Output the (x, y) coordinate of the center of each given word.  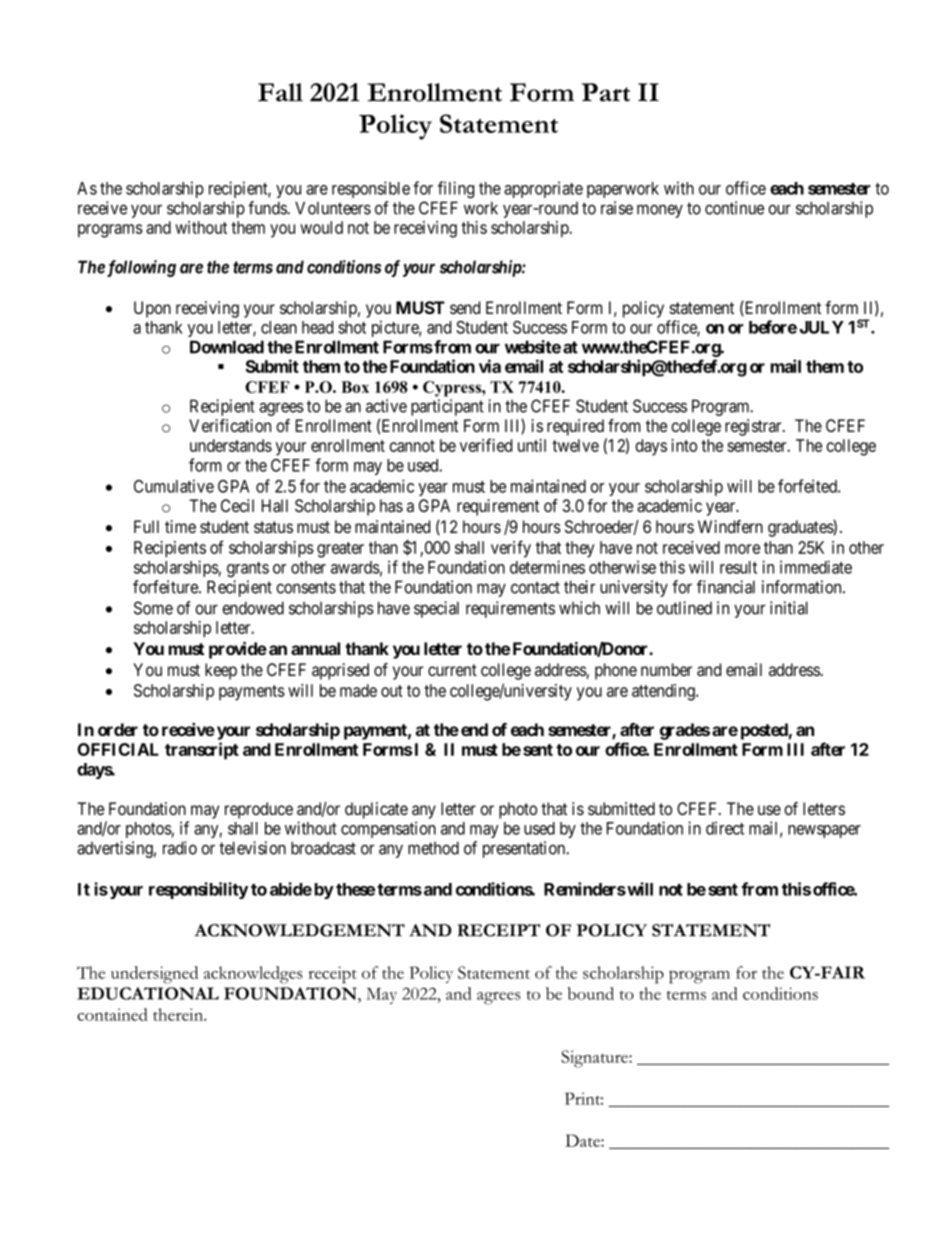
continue (734, 208)
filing (456, 190)
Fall (280, 92)
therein (179, 1014)
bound (591, 993)
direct (725, 828)
